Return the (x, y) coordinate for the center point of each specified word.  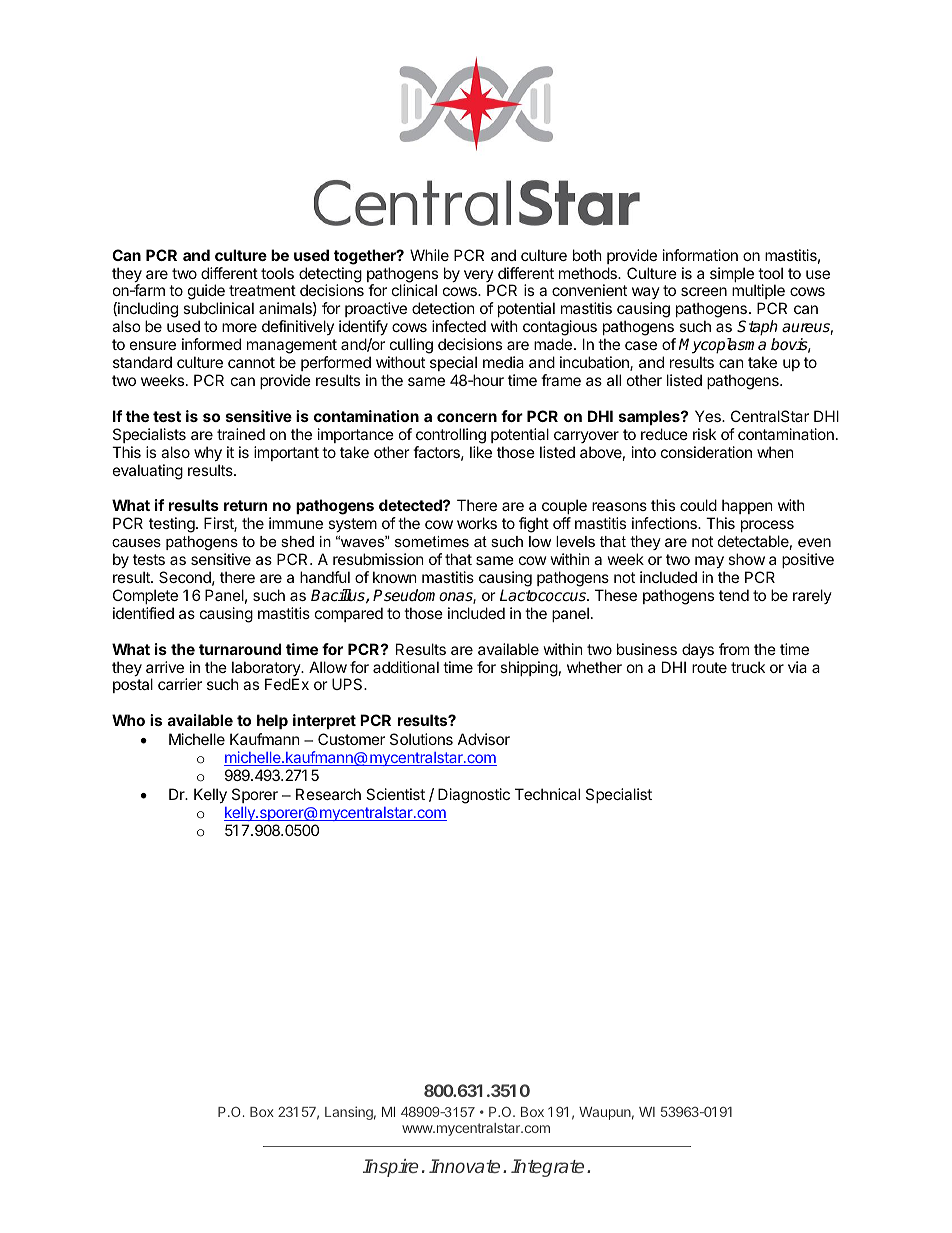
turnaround (240, 649)
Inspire (390, 1168)
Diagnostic (474, 796)
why (208, 453)
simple (733, 276)
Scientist (395, 794)
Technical (547, 794)
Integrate (547, 1168)
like (481, 452)
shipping (529, 669)
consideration (706, 452)
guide (206, 293)
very (479, 277)
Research (328, 794)
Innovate (464, 1166)
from (734, 649)
